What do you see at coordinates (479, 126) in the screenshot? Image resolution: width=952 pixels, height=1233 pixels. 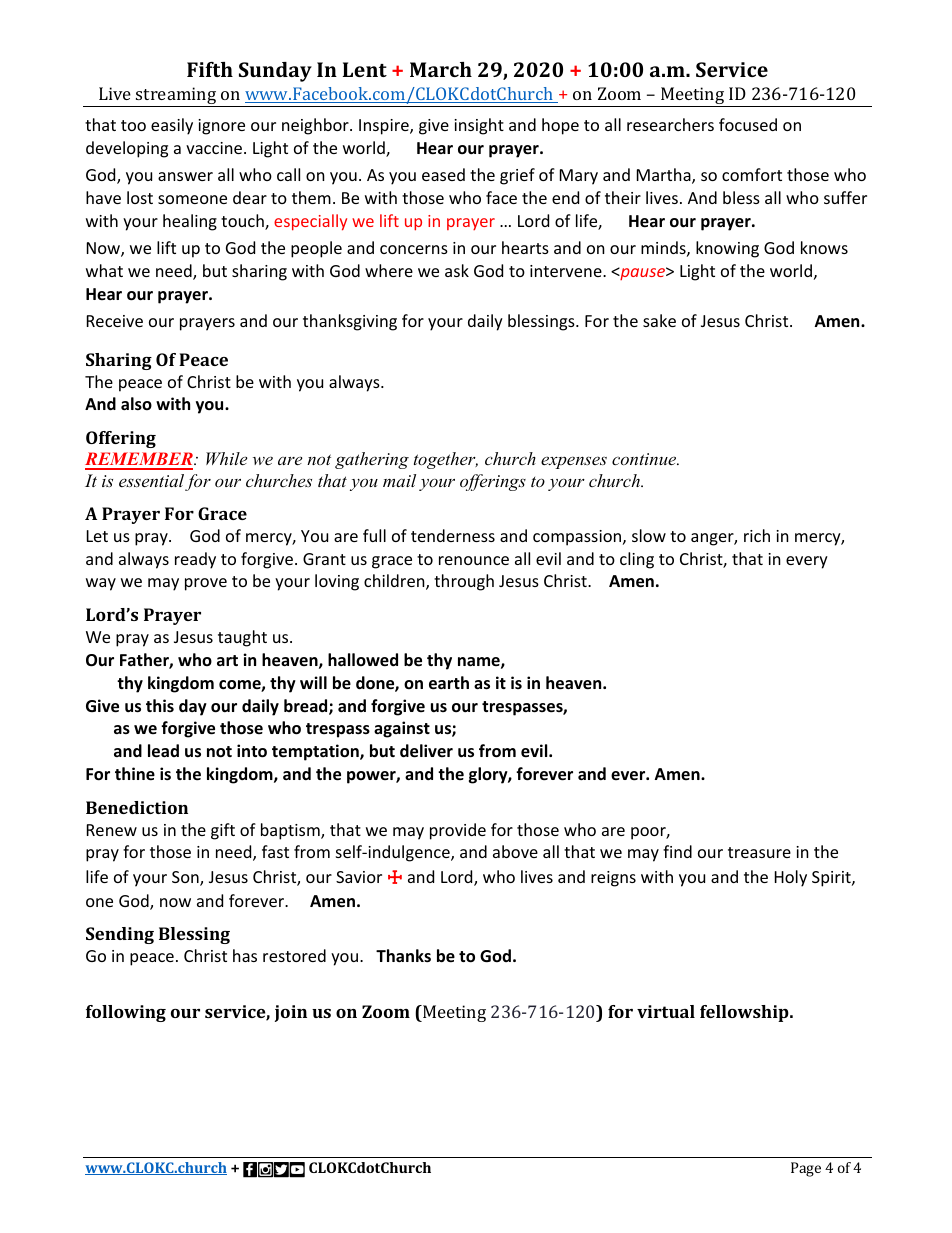 I see `insight` at bounding box center [479, 126].
